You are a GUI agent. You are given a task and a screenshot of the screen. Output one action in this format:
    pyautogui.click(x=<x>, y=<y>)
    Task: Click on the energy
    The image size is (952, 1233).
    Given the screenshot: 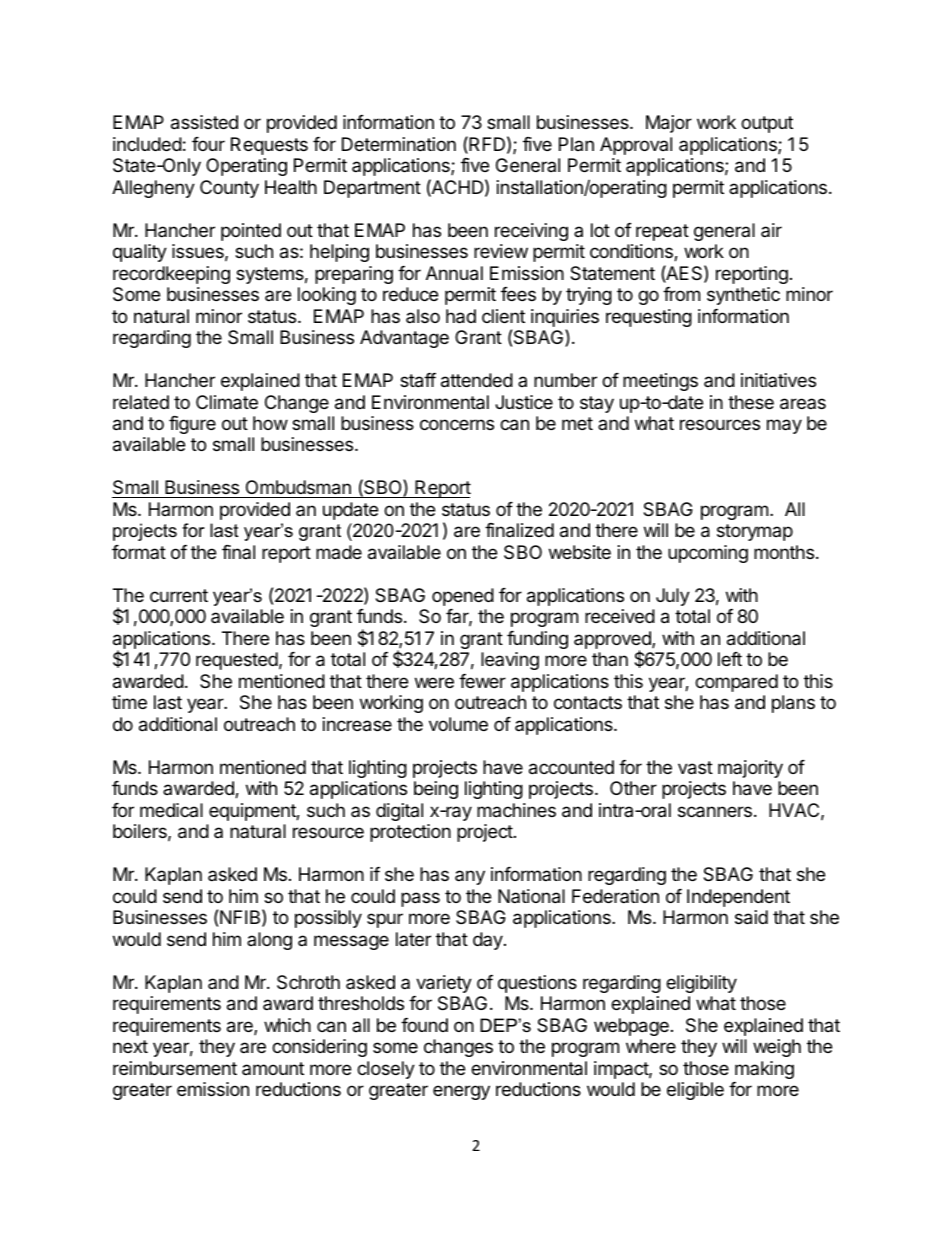 What is the action you would take?
    pyautogui.click(x=461, y=1092)
